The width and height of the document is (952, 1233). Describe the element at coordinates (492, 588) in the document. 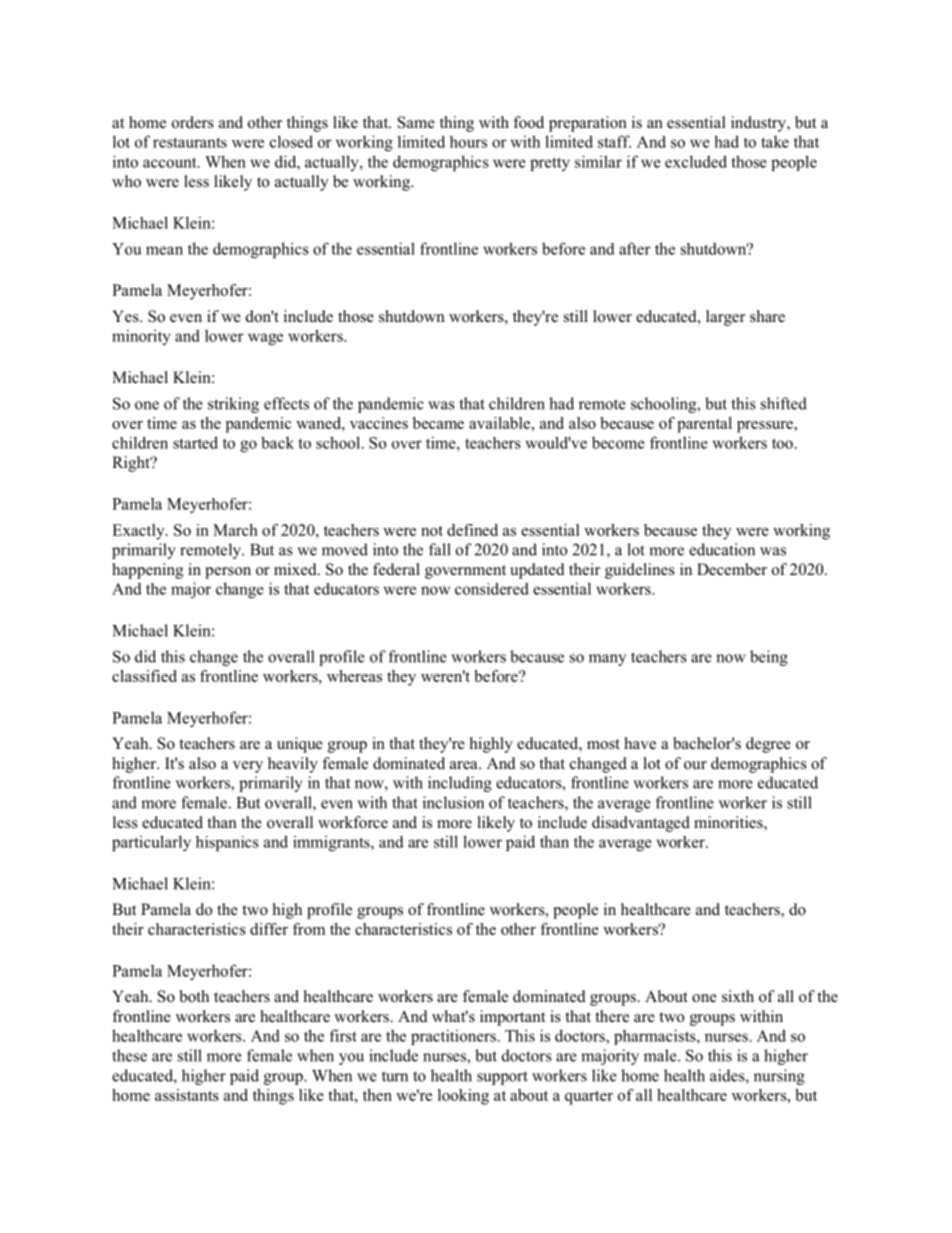

I see `considered` at that location.
